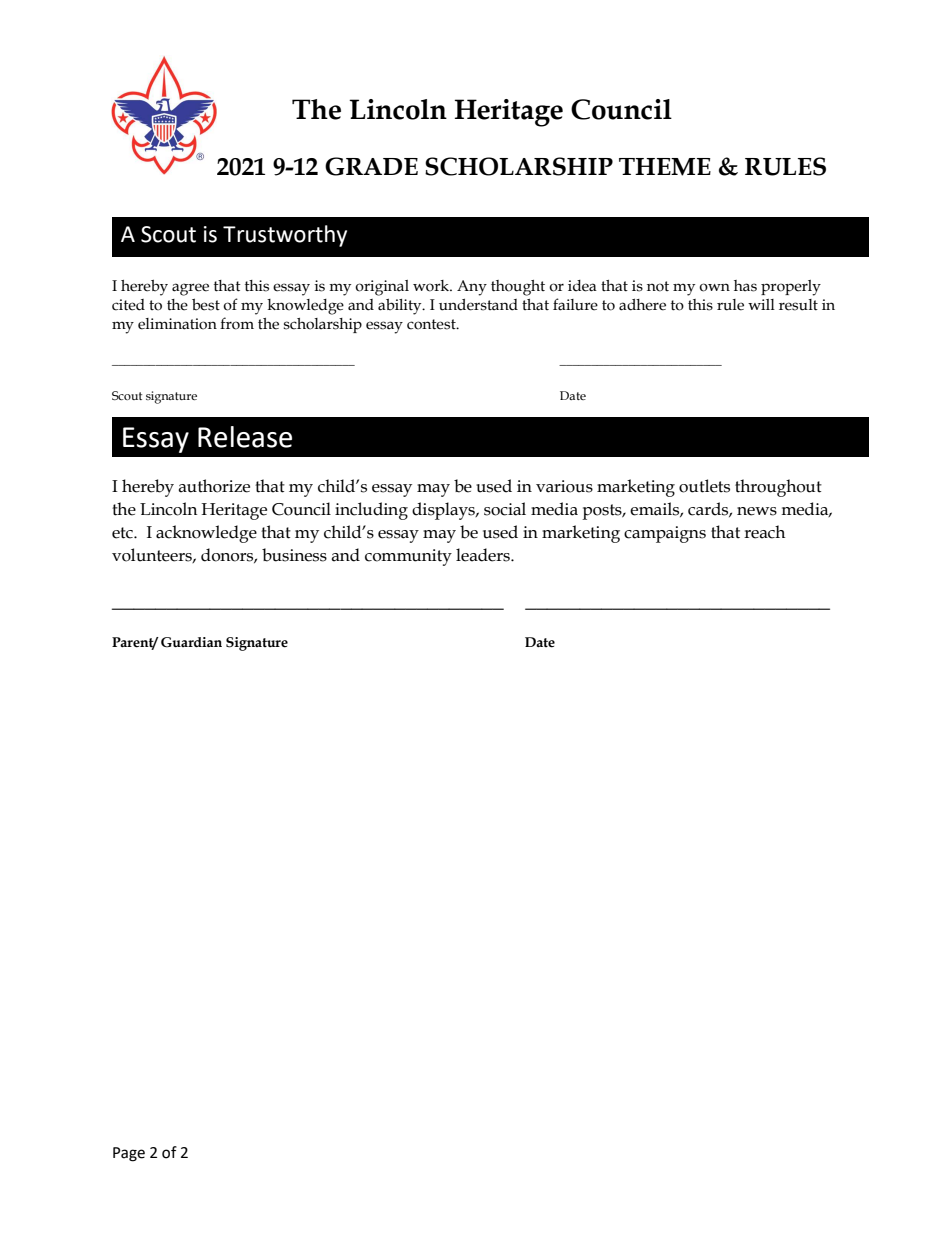  What do you see at coordinates (665, 167) in the screenshot?
I see `THEME` at bounding box center [665, 167].
